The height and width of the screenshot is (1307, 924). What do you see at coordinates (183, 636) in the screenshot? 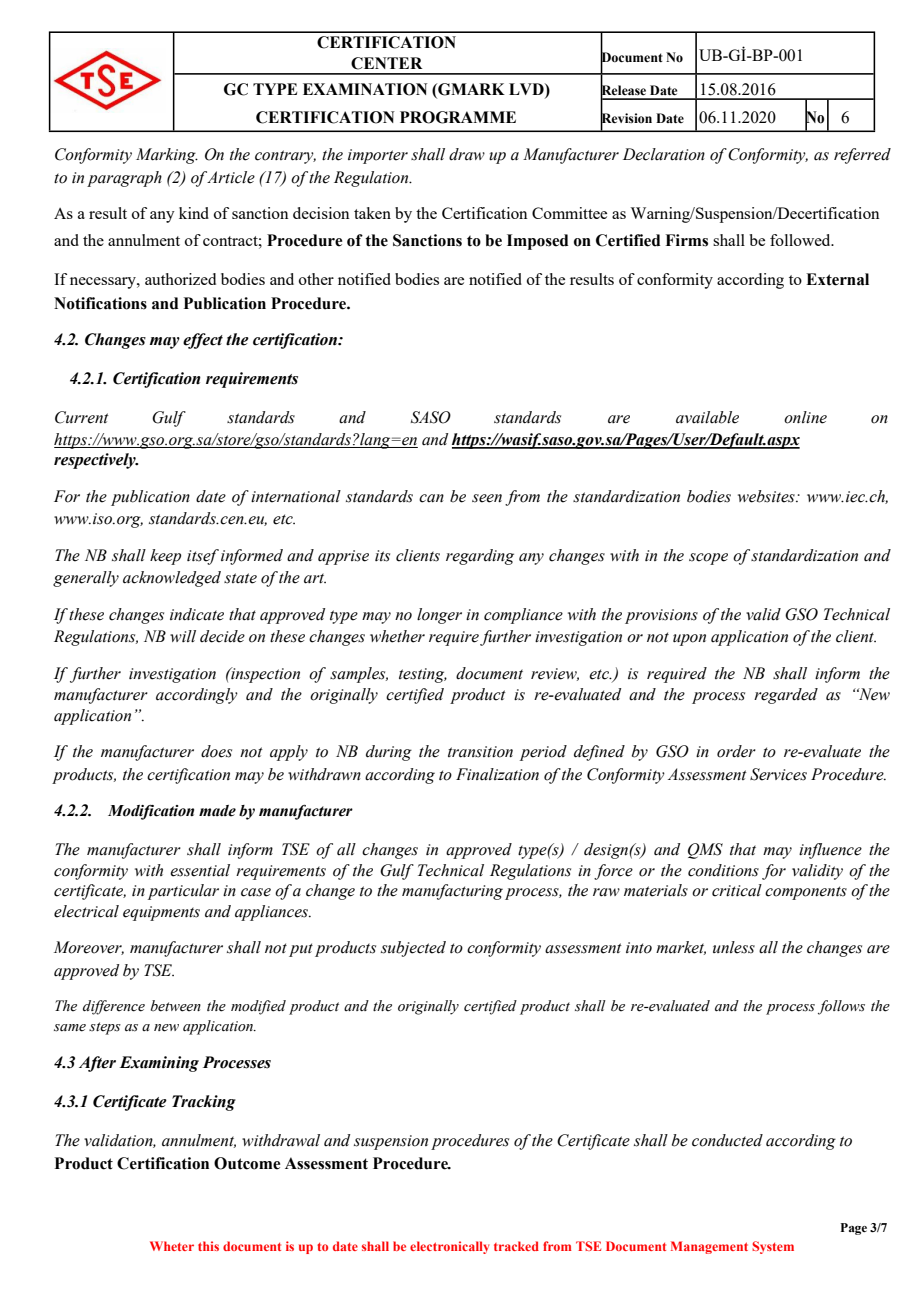
I see `will` at bounding box center [183, 636].
